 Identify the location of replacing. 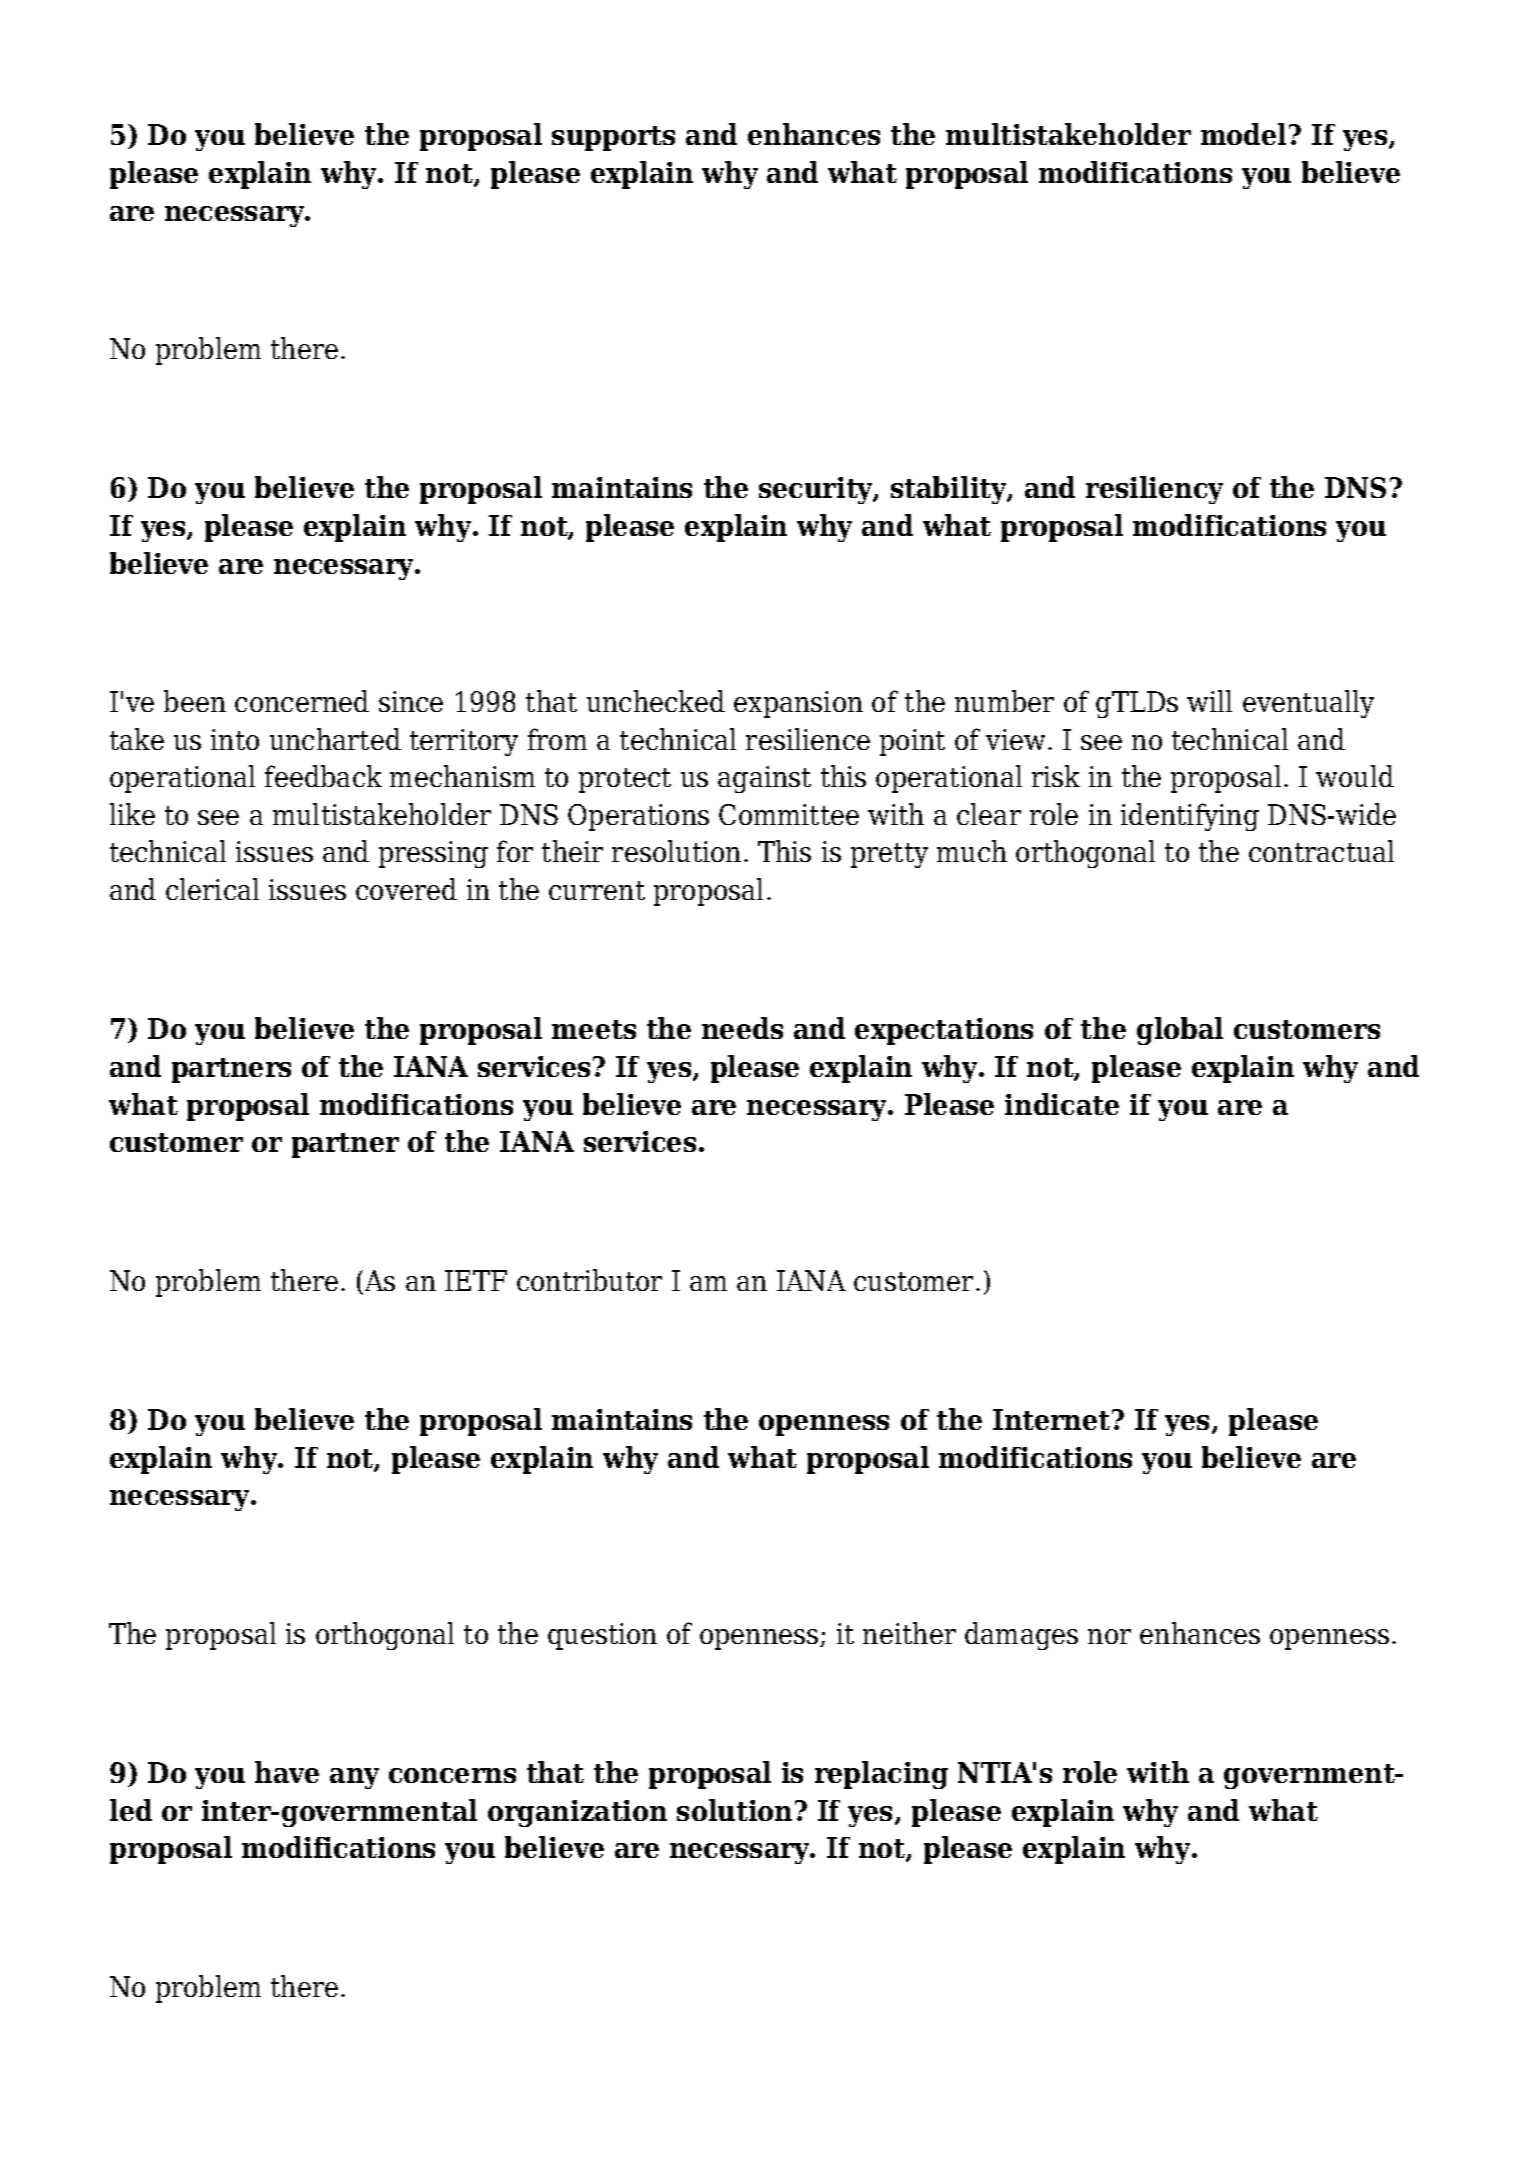
(881, 1775).
